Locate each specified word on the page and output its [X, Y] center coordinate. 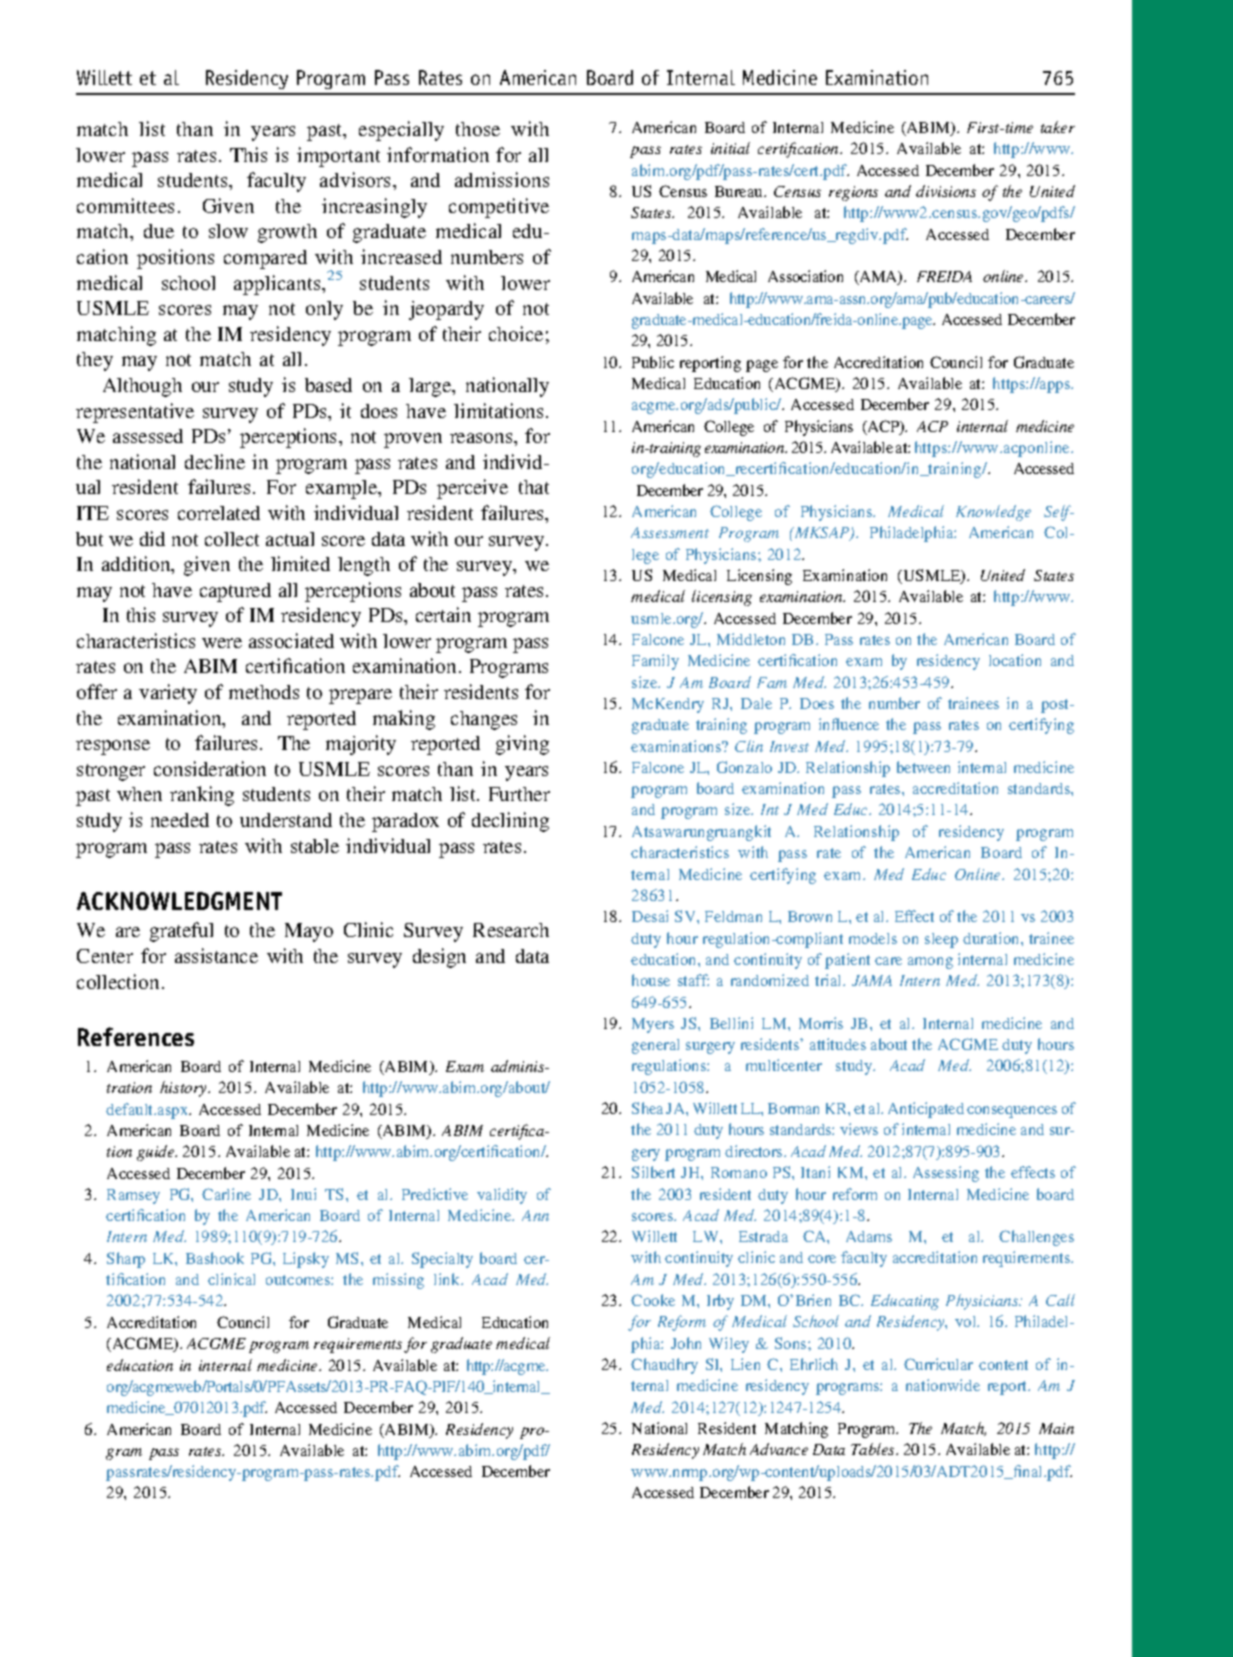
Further [519, 794]
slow [228, 231]
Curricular [938, 1364]
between [923, 767]
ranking [202, 796]
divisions [946, 191]
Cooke [653, 1300]
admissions [502, 179]
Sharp [126, 1260]
